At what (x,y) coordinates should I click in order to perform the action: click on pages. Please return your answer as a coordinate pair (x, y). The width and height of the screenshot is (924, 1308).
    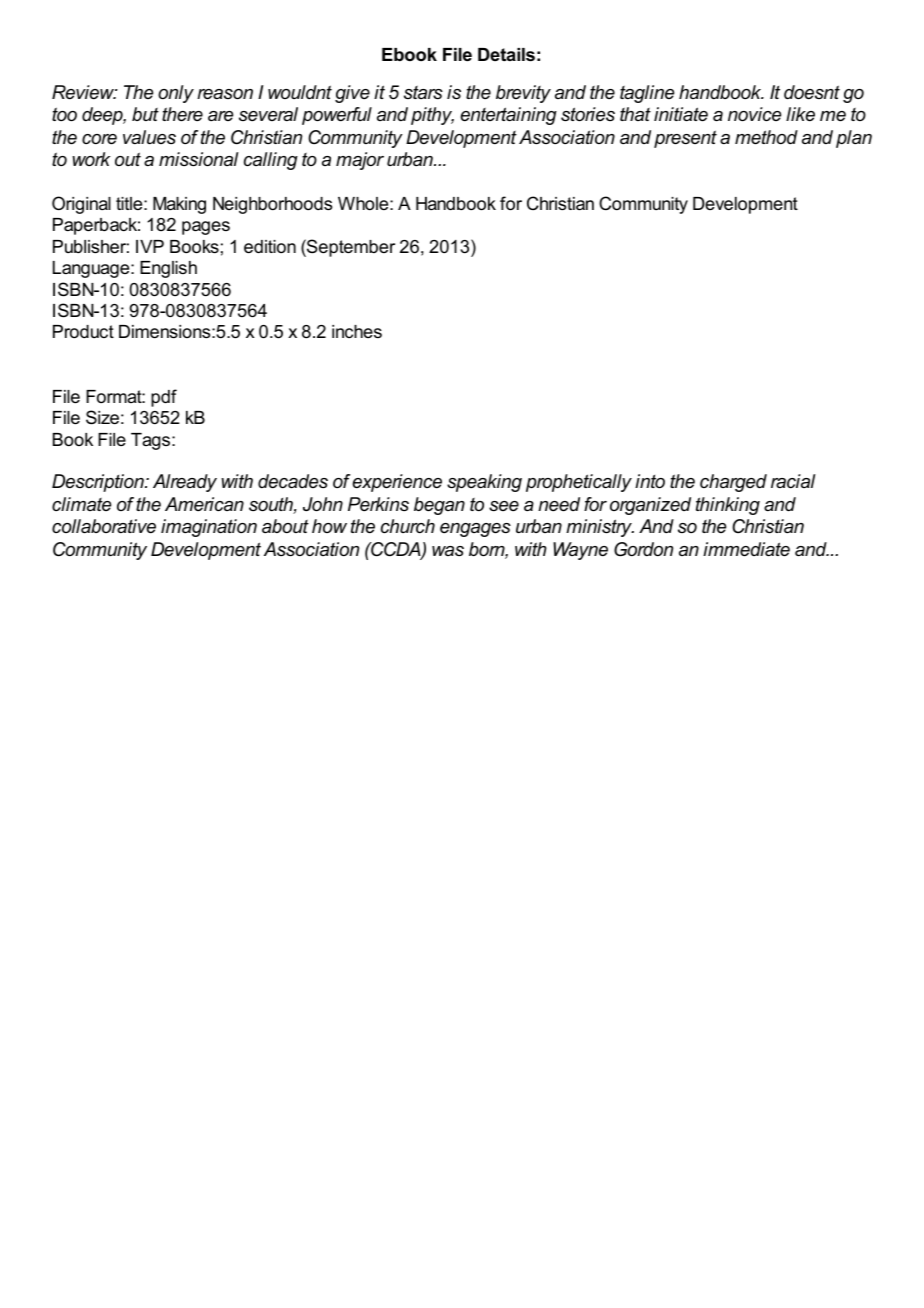
    Looking at the image, I should click on (206, 228).
